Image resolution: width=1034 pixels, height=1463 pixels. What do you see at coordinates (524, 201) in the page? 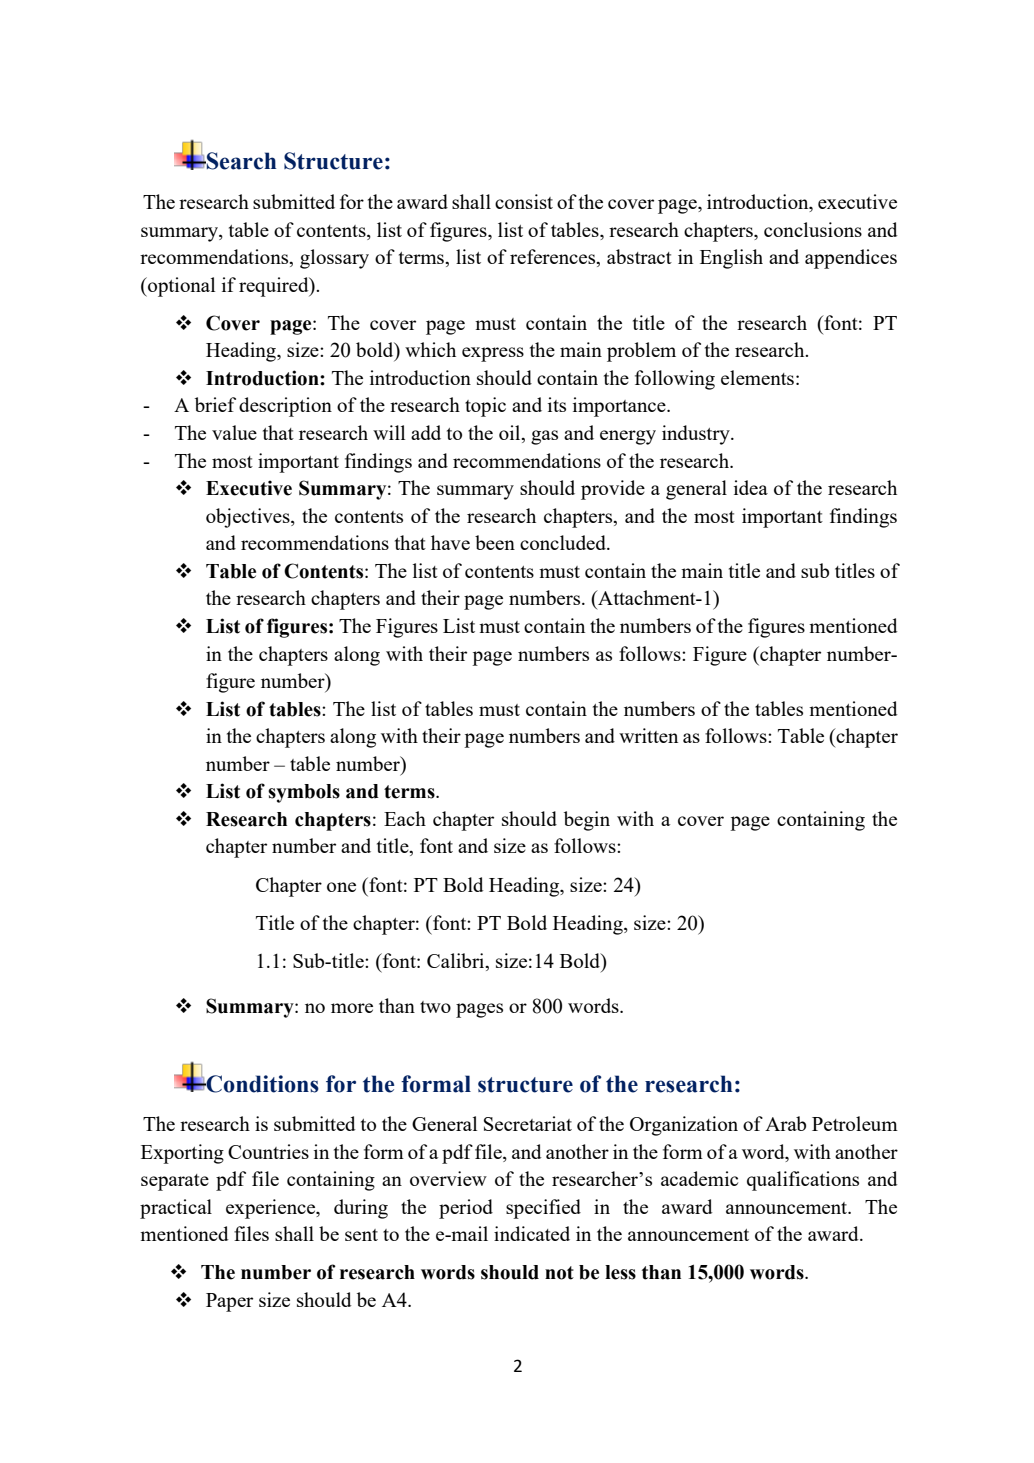
I see `consist` at bounding box center [524, 201].
